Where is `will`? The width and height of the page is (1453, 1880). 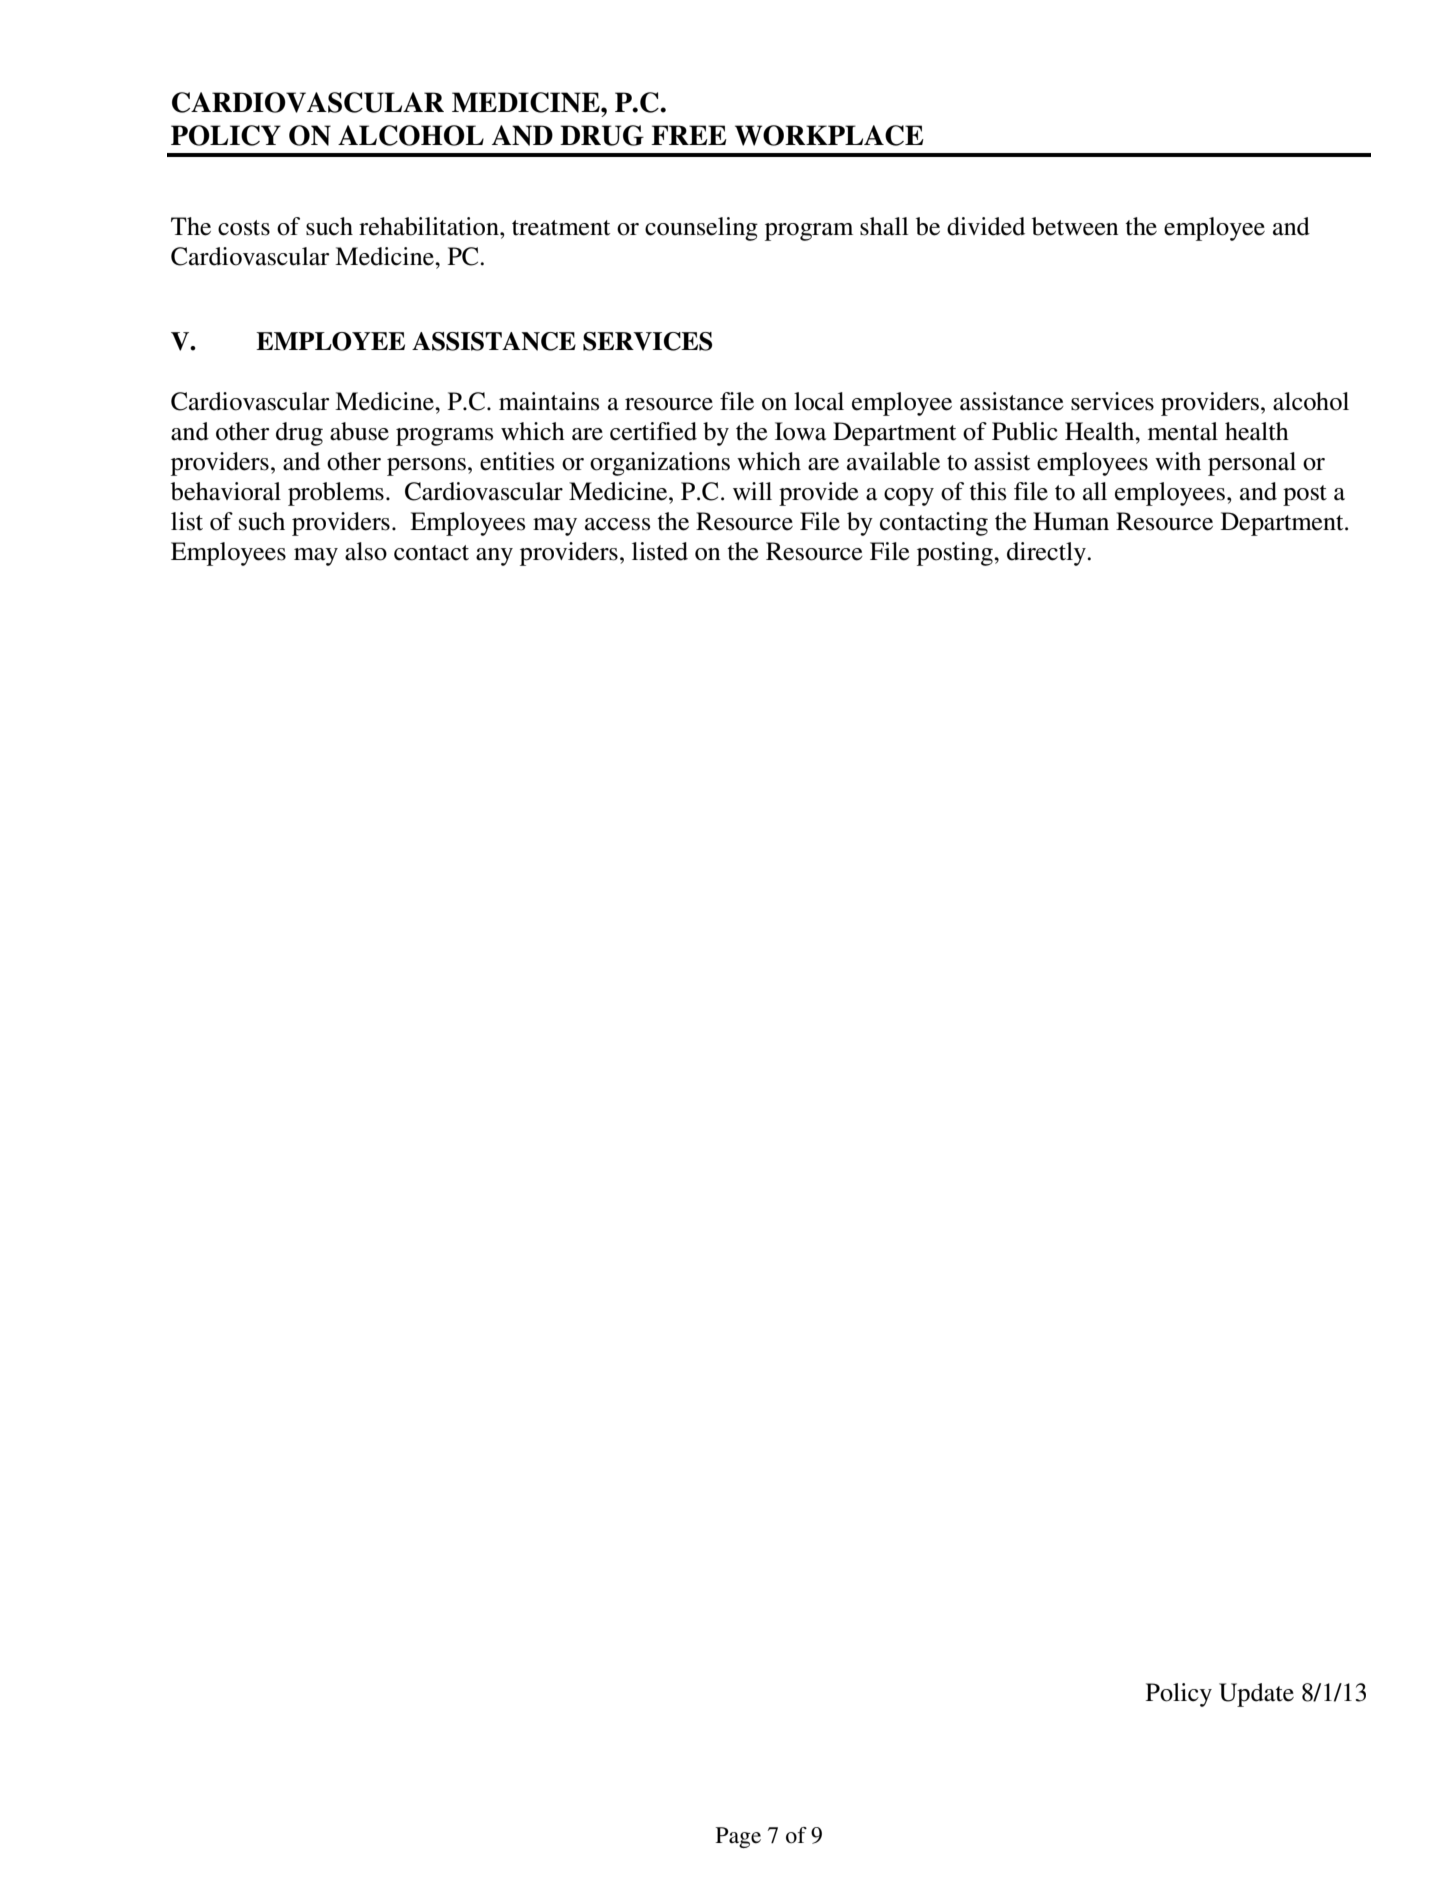
will is located at coordinates (752, 491).
